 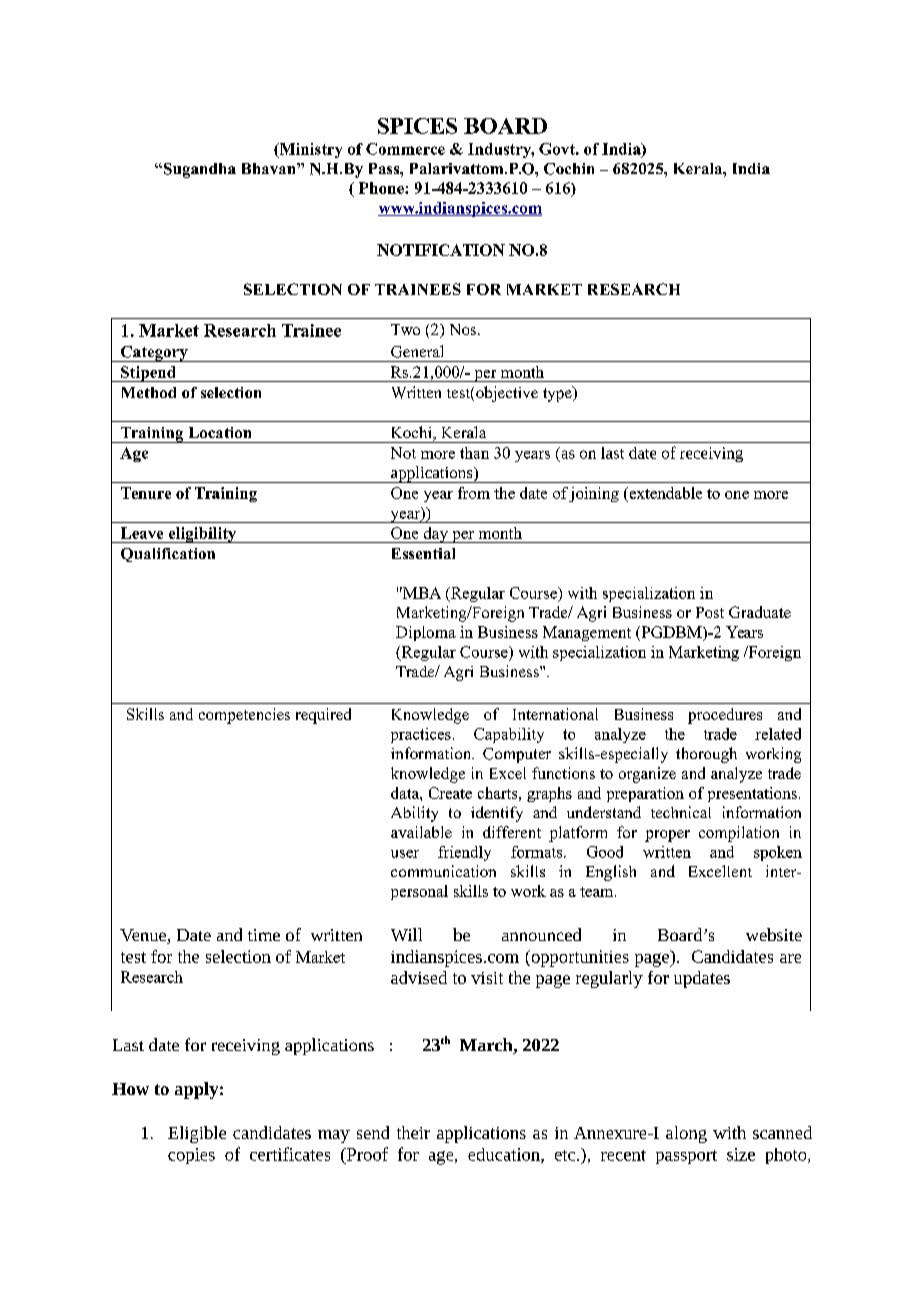 What do you see at coordinates (197, 1134) in the screenshot?
I see `Eligible` at bounding box center [197, 1134].
